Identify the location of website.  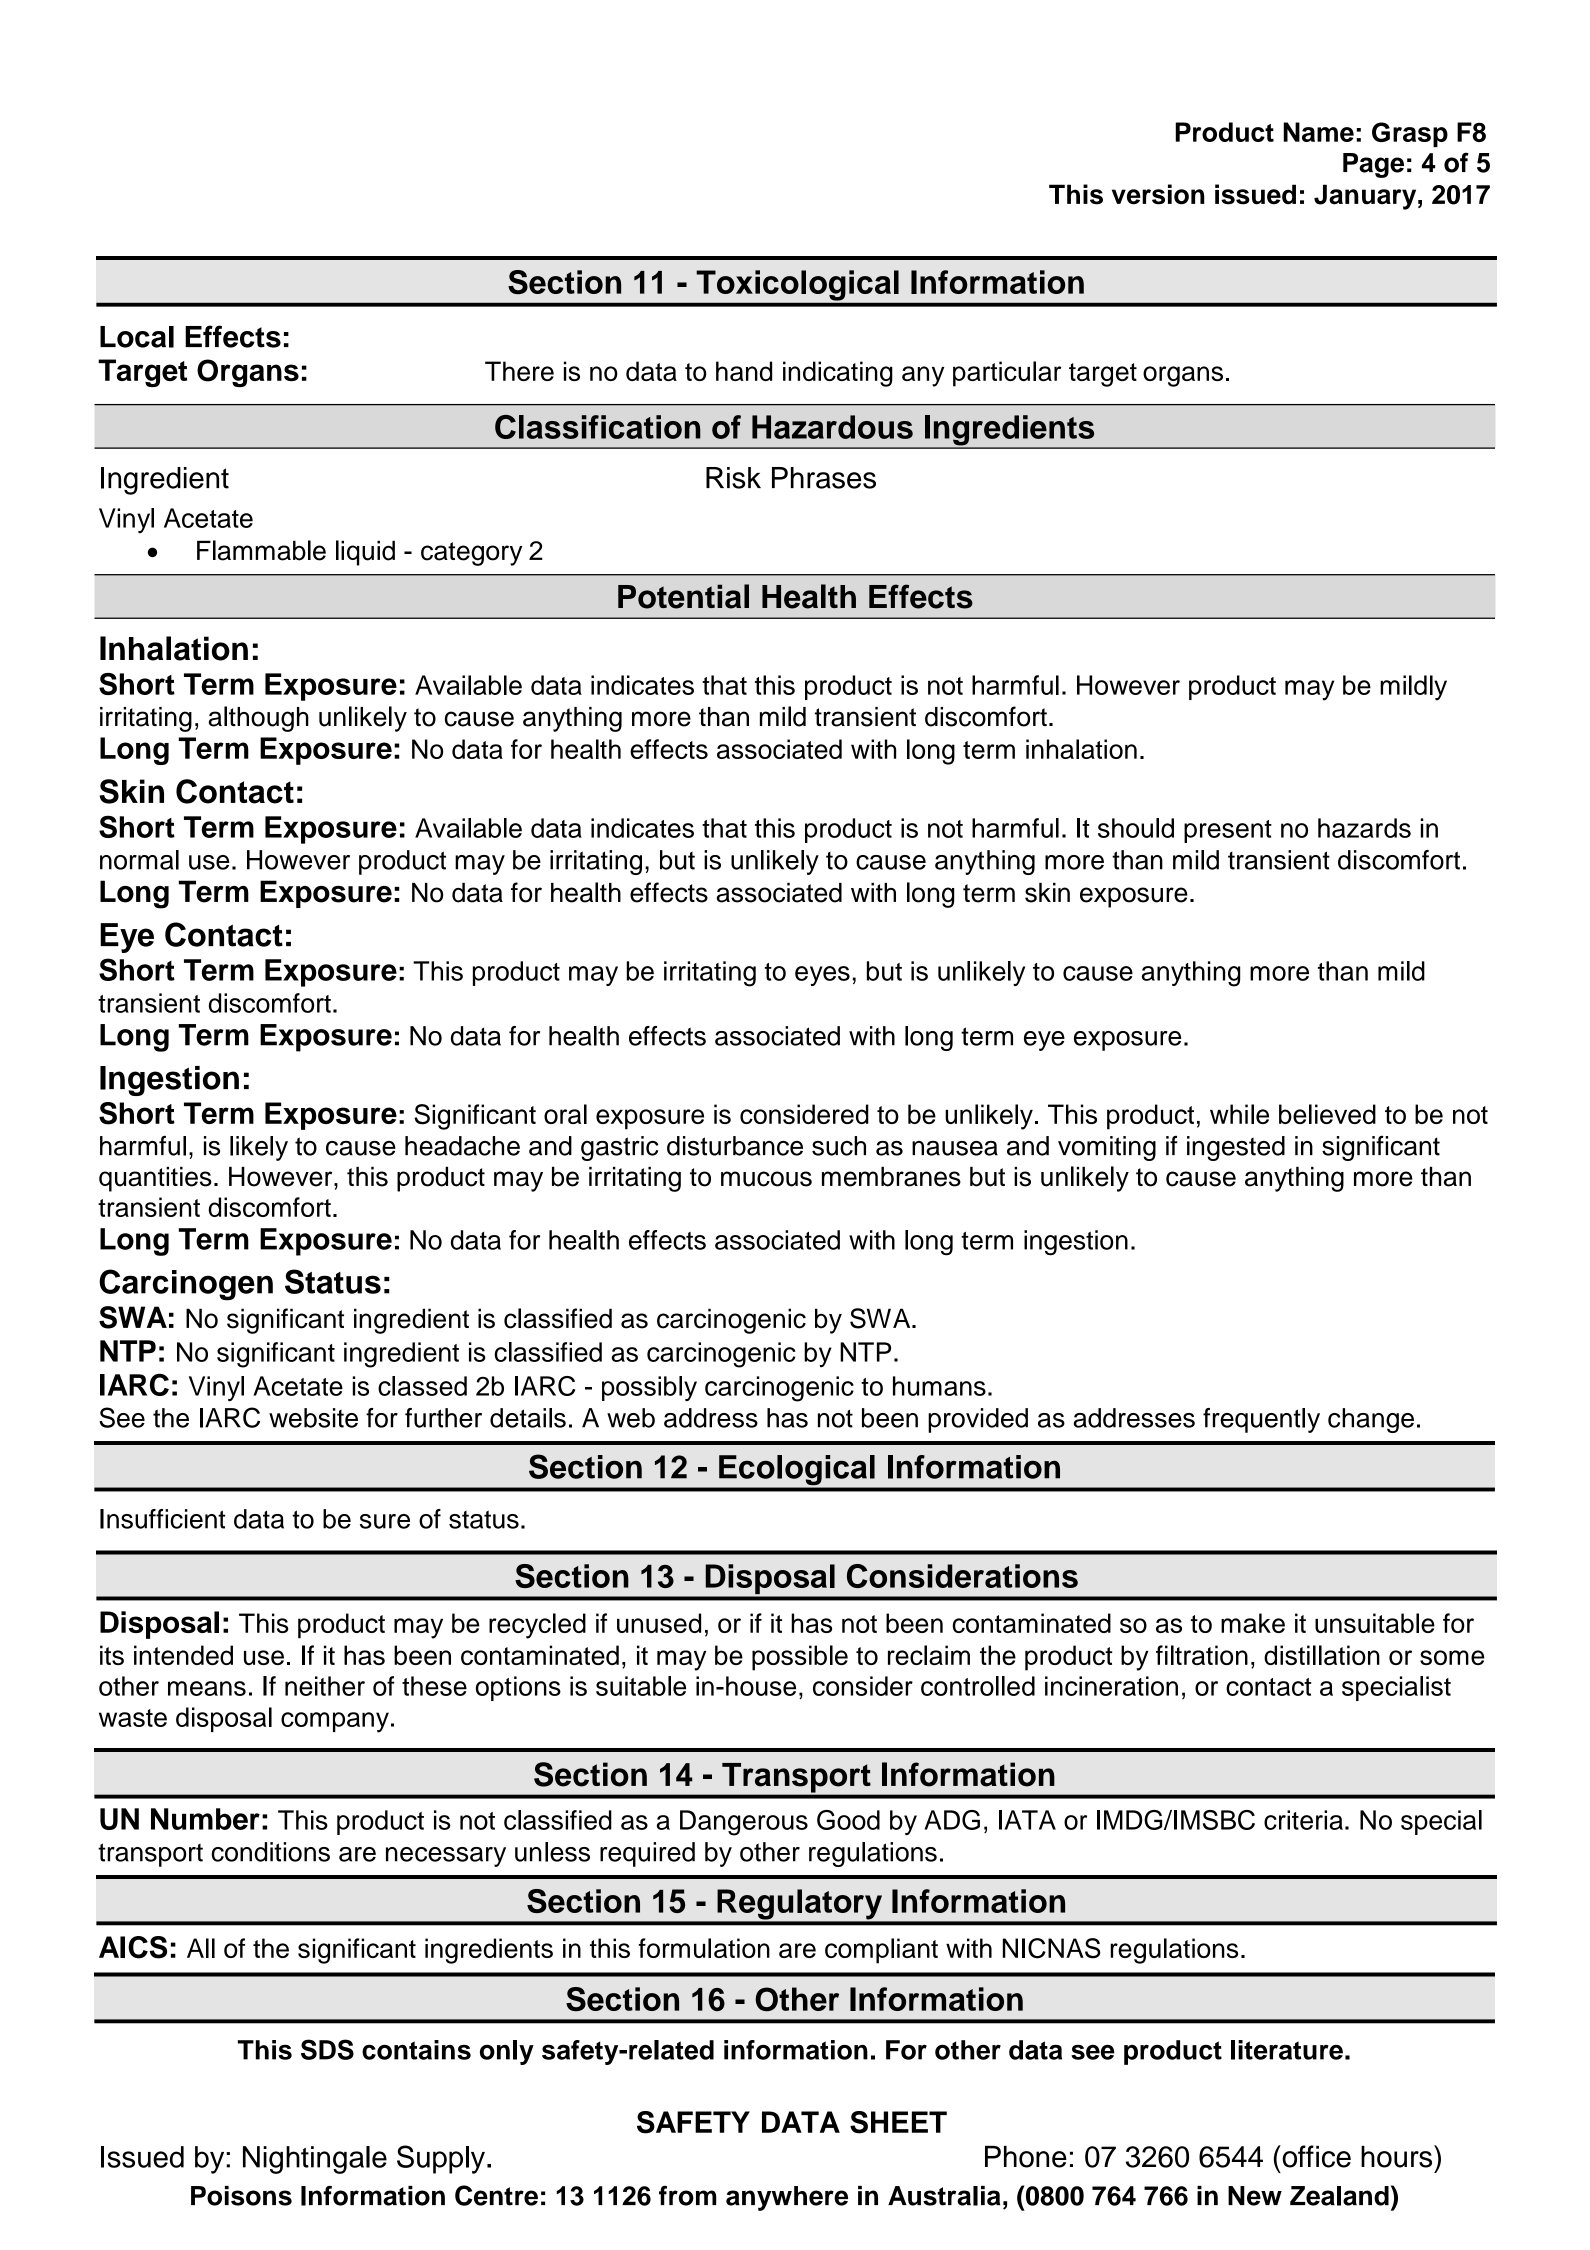
(313, 1418).
